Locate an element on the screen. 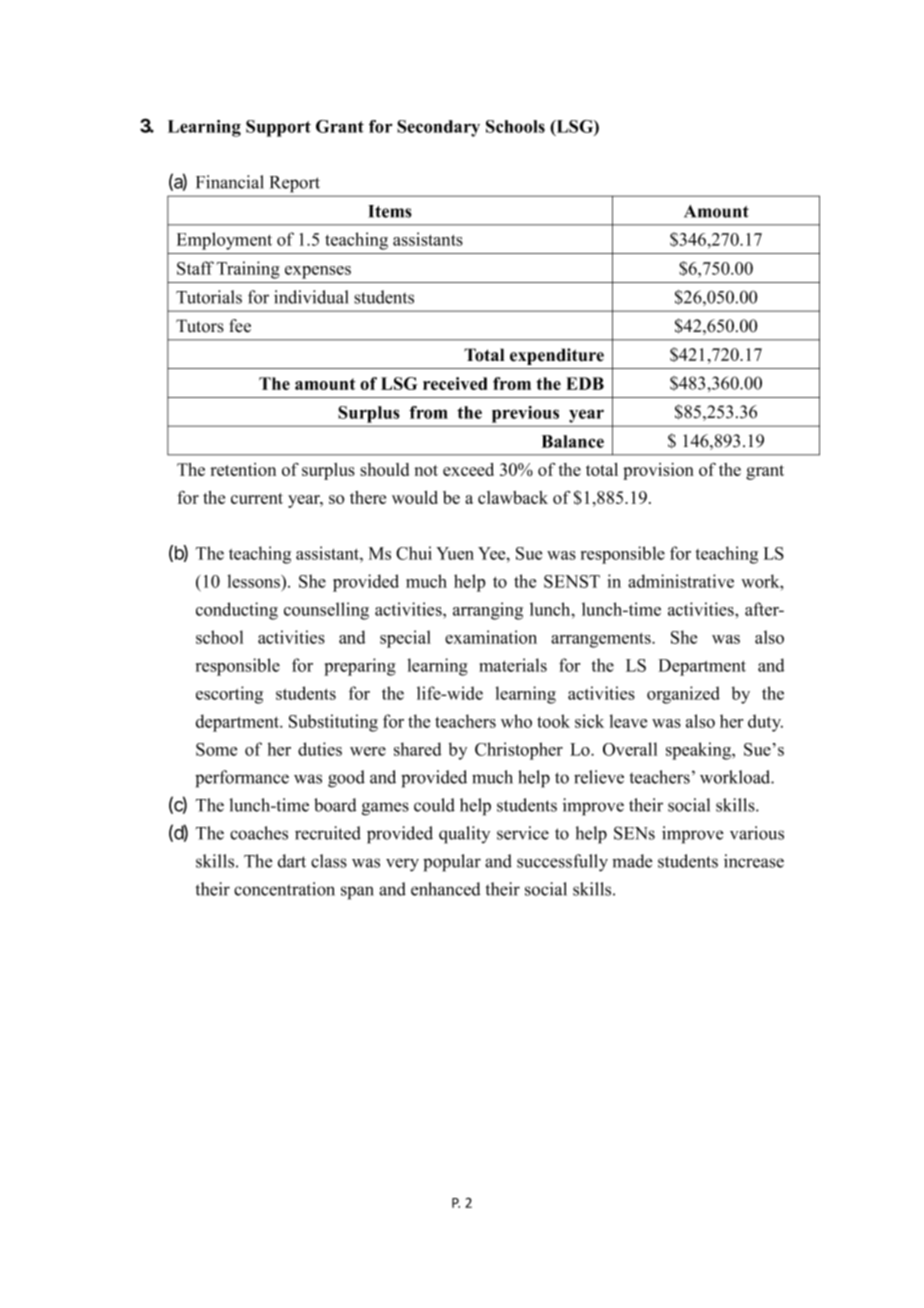 This screenshot has height=1308, width=924. exceed is located at coordinates (468, 469).
